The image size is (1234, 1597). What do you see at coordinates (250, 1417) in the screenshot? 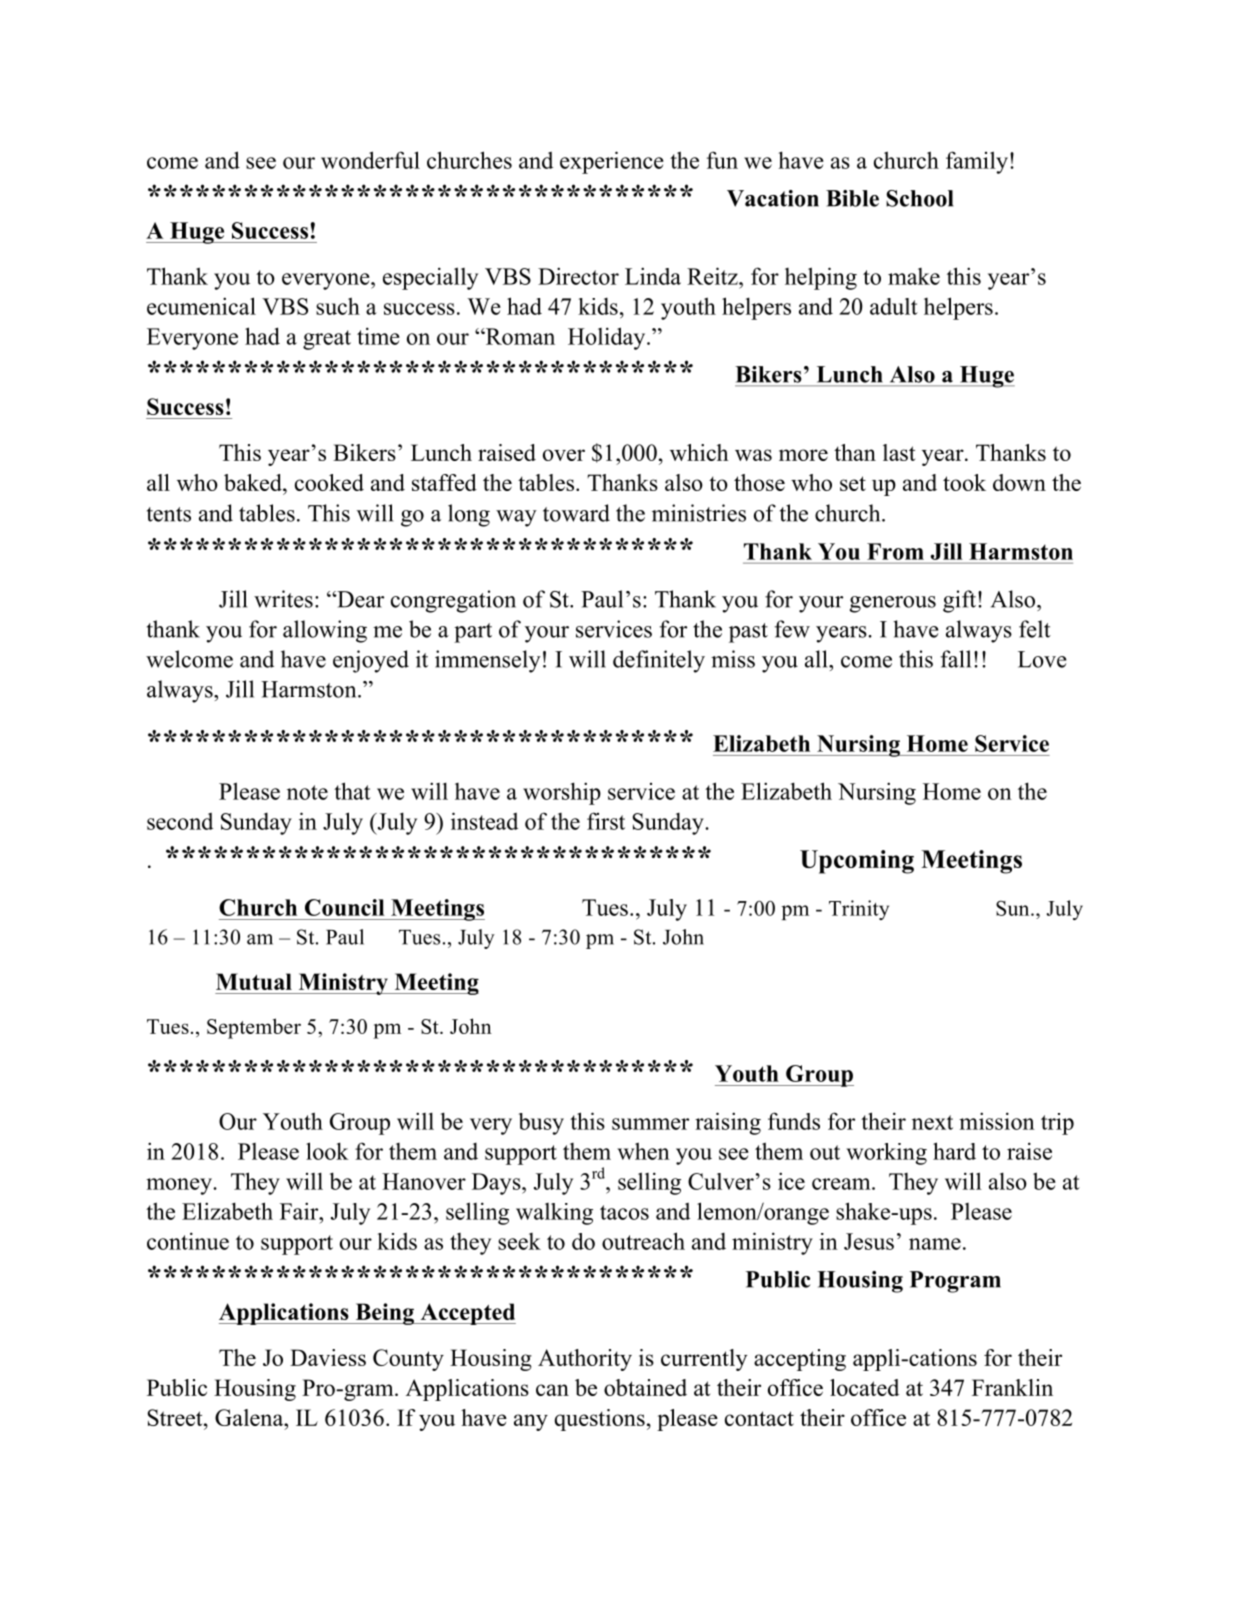
I see `Galena` at bounding box center [250, 1417].
